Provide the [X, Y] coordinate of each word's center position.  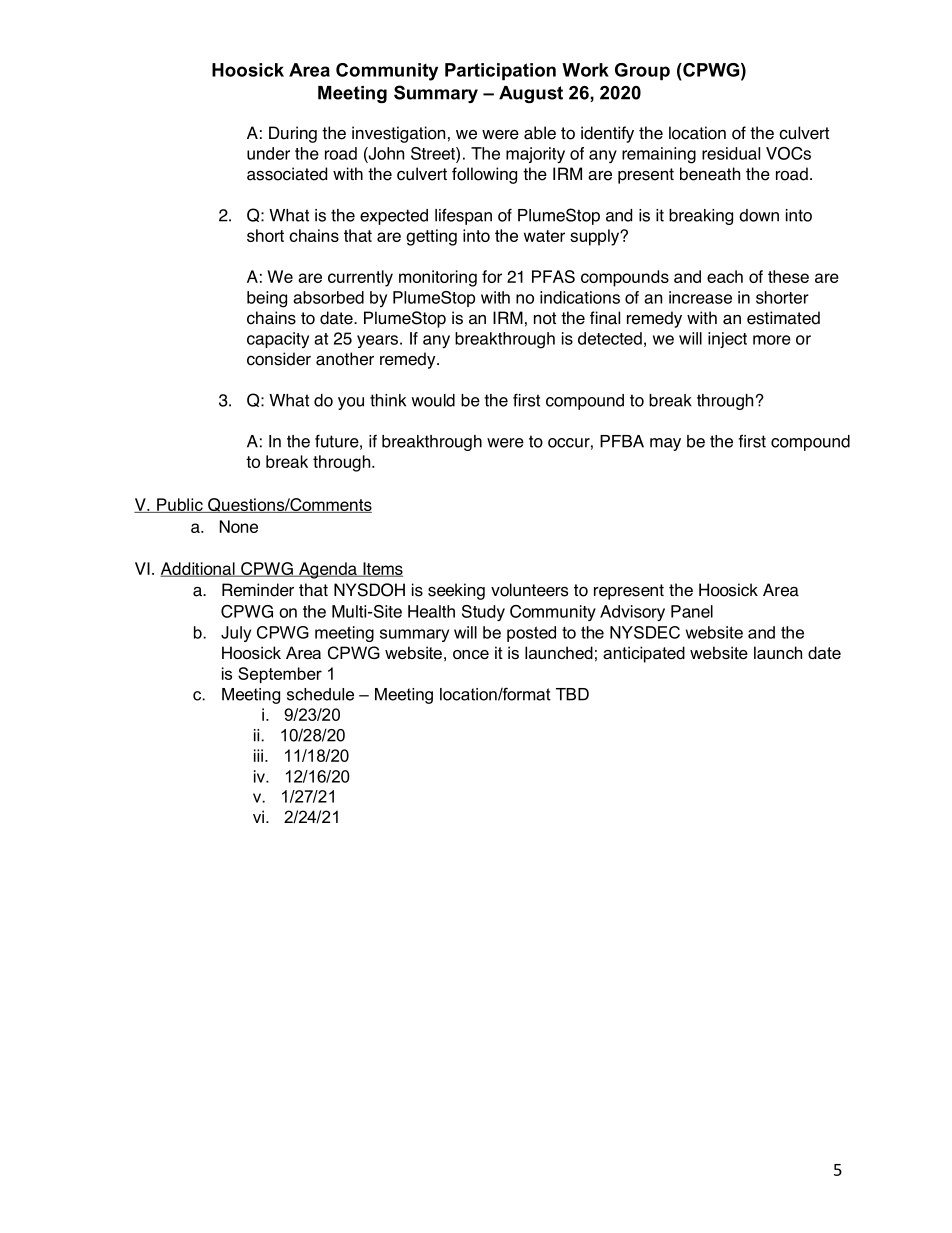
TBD [572, 694]
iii [258, 755]
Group [642, 71]
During [293, 134]
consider [279, 359]
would [433, 400]
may [665, 444]
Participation [500, 71]
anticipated [644, 654]
